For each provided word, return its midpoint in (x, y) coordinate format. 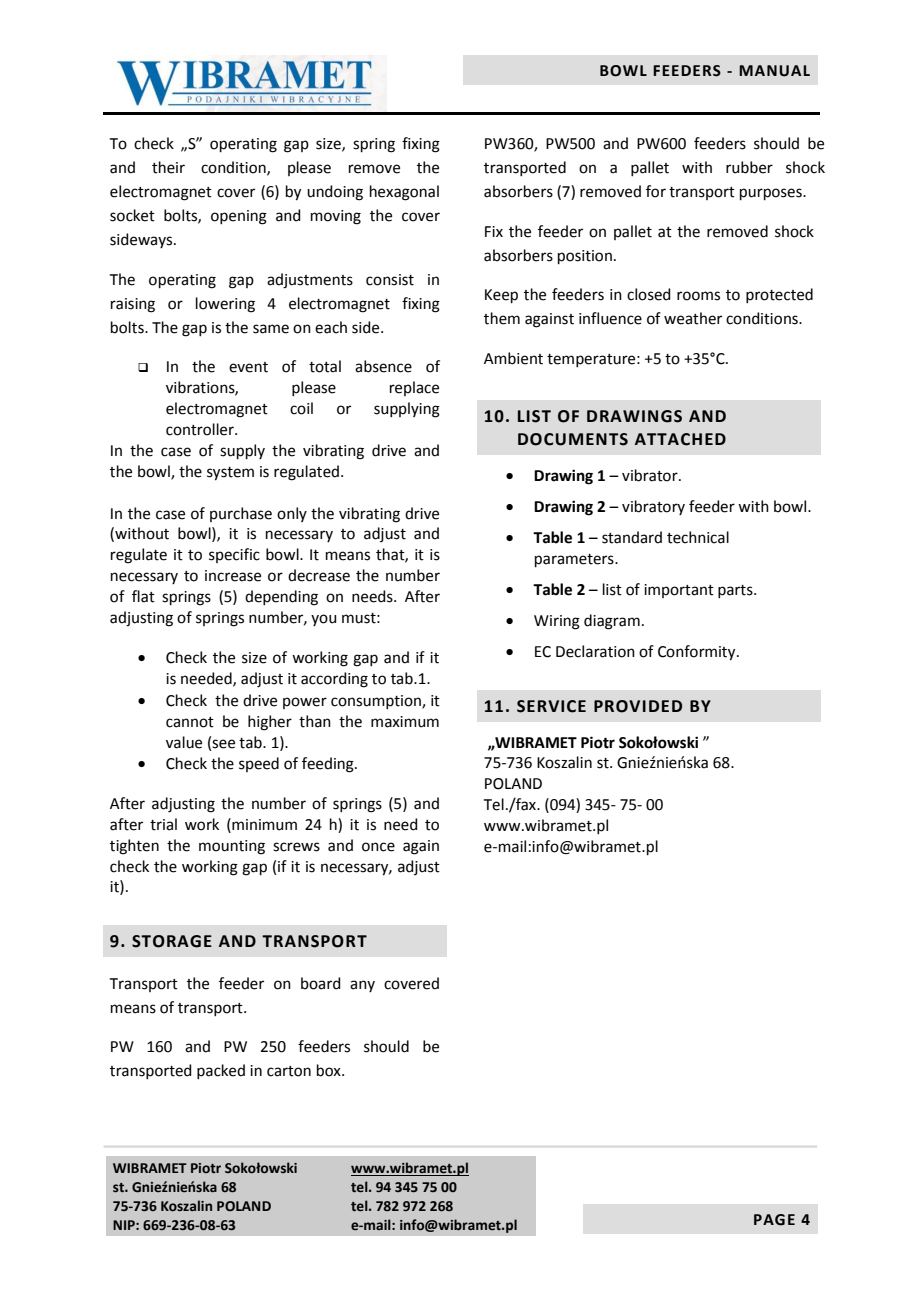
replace (414, 388)
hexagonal (404, 193)
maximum (405, 722)
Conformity (698, 653)
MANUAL (774, 71)
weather (693, 318)
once (378, 847)
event (248, 367)
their (168, 167)
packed (221, 1071)
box (330, 1070)
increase (233, 576)
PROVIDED (638, 706)
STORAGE (172, 941)
